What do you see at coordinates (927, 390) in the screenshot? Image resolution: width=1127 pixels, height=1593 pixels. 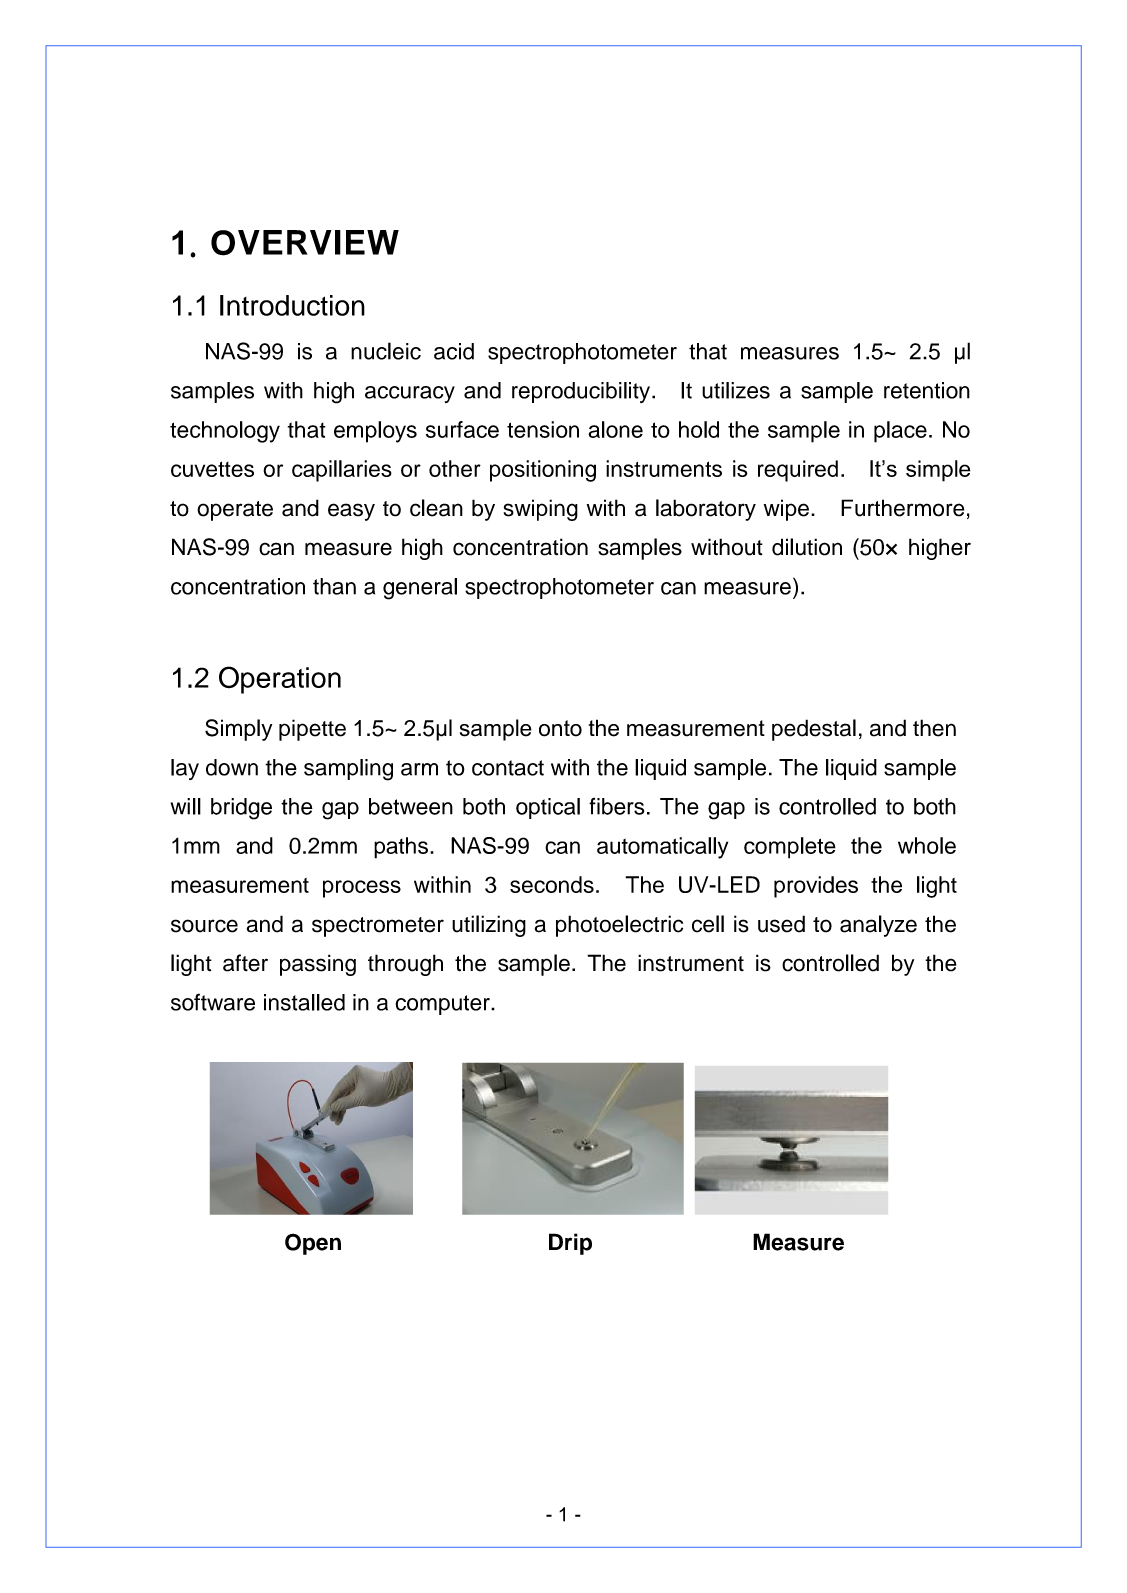 I see `retention` at bounding box center [927, 390].
